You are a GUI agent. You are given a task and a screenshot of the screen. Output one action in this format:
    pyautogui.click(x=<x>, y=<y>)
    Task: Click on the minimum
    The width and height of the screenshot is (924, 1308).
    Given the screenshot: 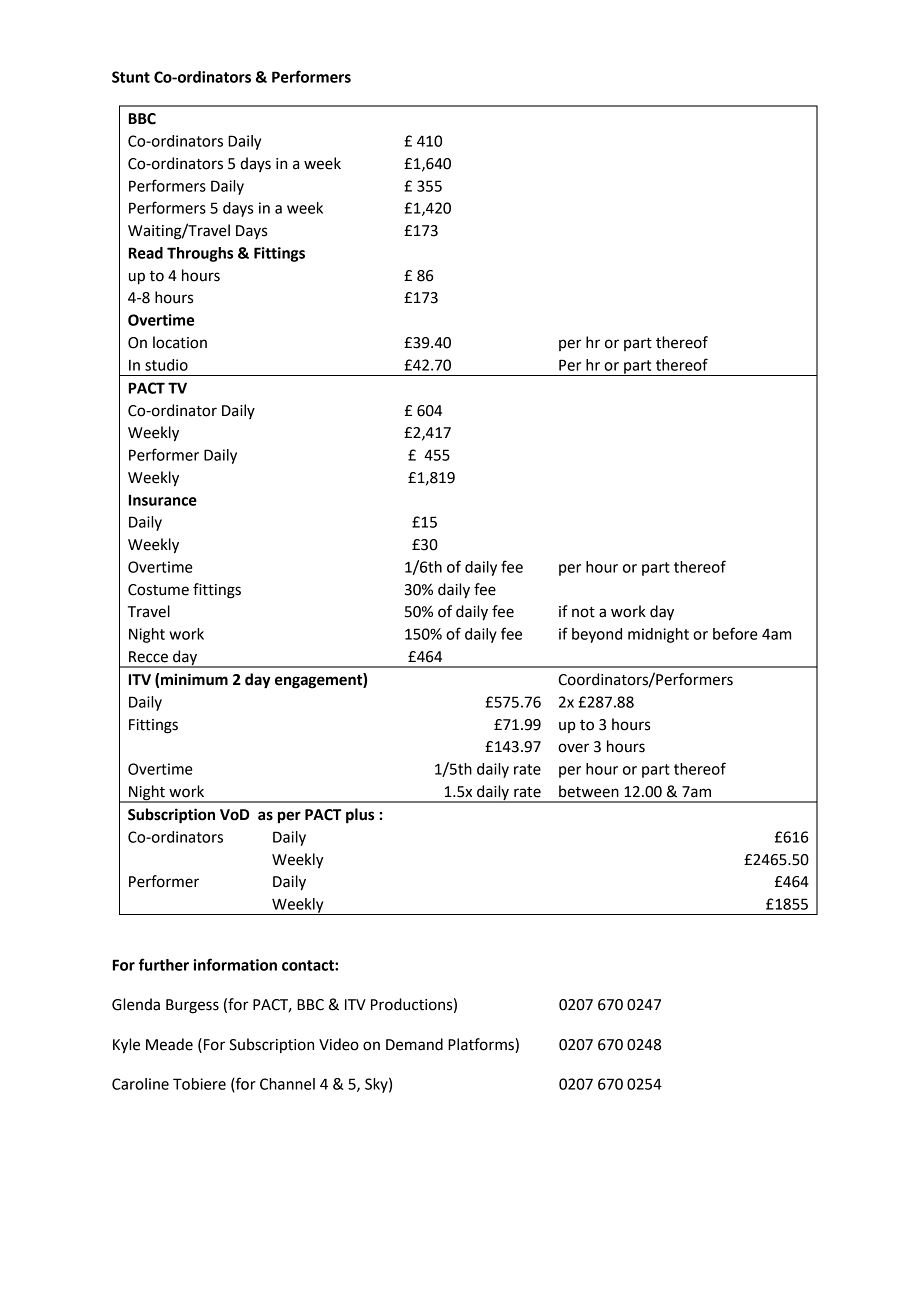 What is the action you would take?
    pyautogui.click(x=194, y=679)
